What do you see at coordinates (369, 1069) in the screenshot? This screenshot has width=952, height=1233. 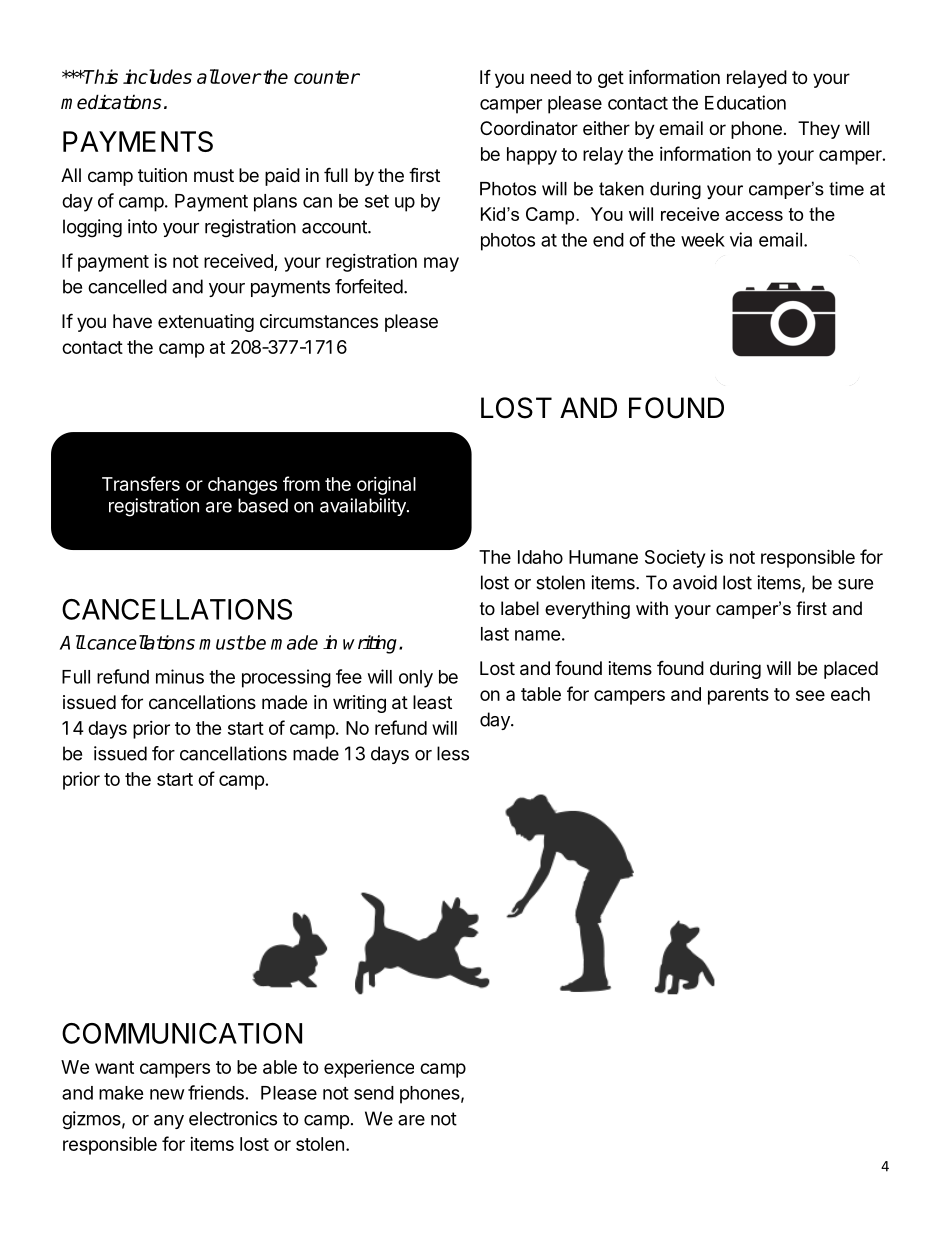 I see `experience` at bounding box center [369, 1069].
